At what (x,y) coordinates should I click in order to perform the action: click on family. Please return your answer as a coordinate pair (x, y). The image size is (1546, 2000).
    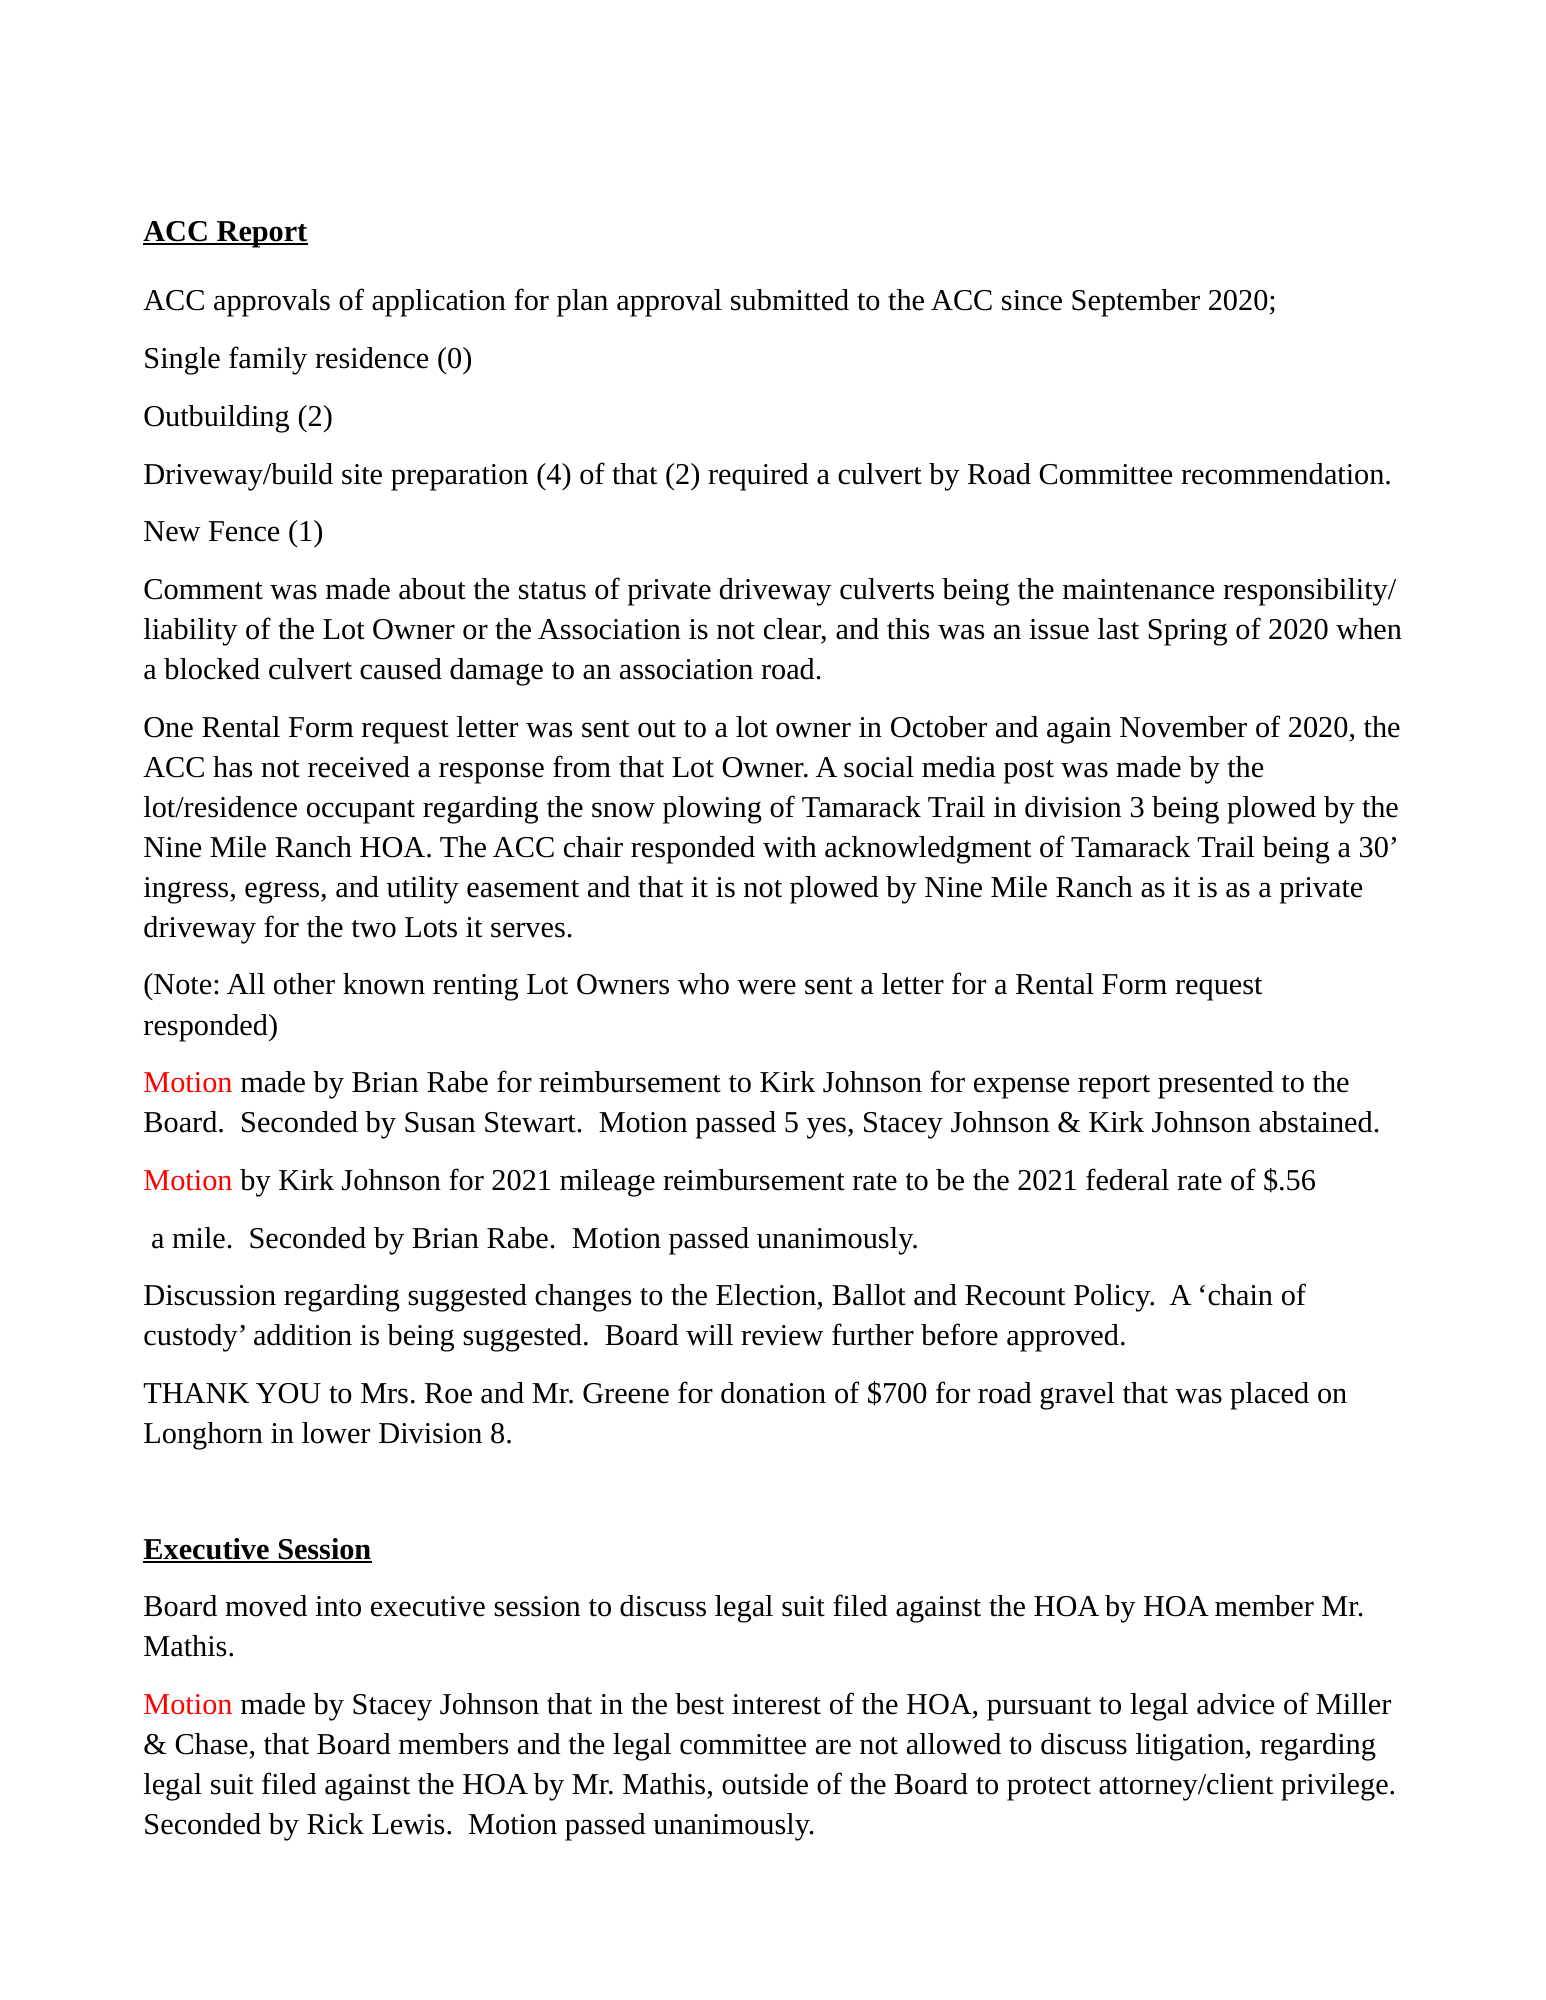
    Looking at the image, I should click on (268, 360).
